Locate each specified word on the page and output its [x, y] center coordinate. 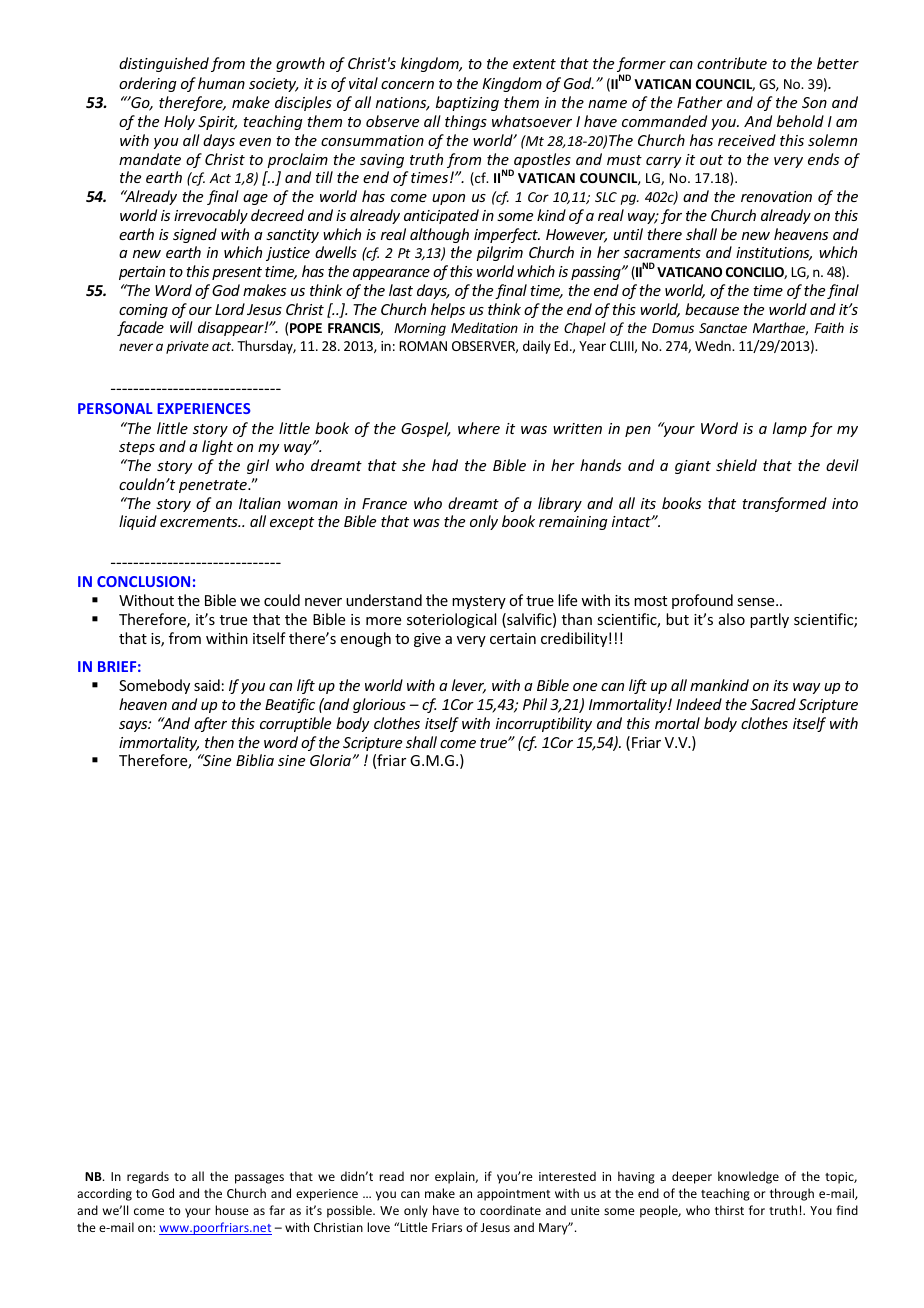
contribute [732, 63]
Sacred [773, 704]
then [219, 742]
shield [736, 465]
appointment [513, 1195]
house [232, 1210]
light [217, 447]
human [221, 83]
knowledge [748, 1177]
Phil [535, 704]
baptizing [467, 103]
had [445, 465]
